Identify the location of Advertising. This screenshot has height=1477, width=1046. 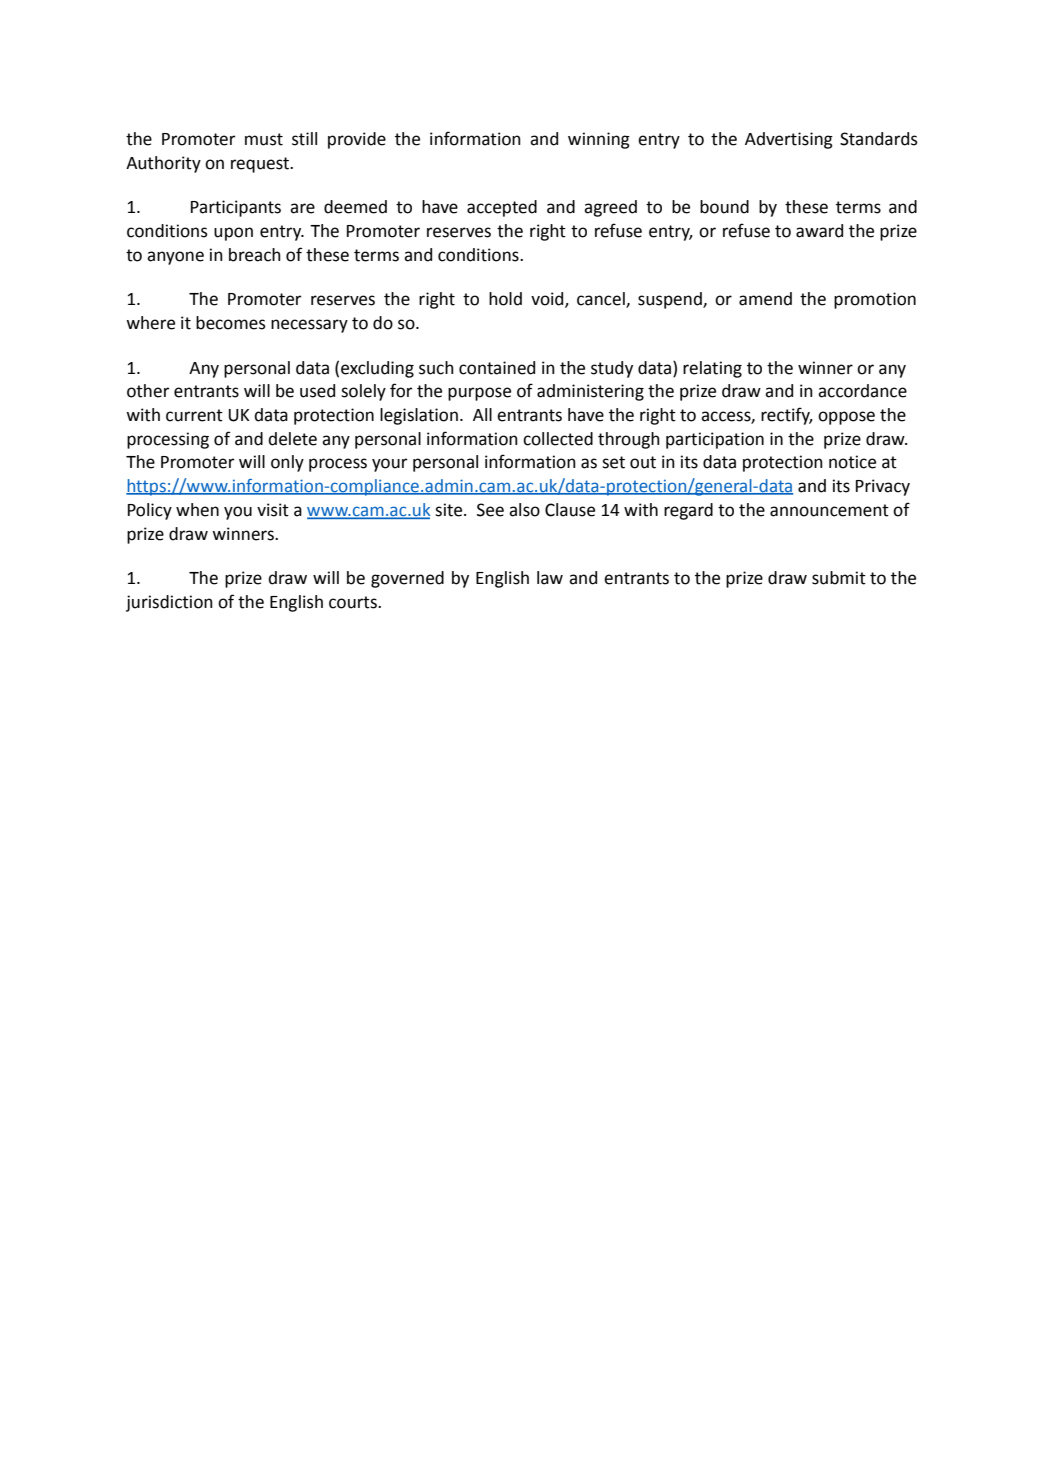
(789, 140).
